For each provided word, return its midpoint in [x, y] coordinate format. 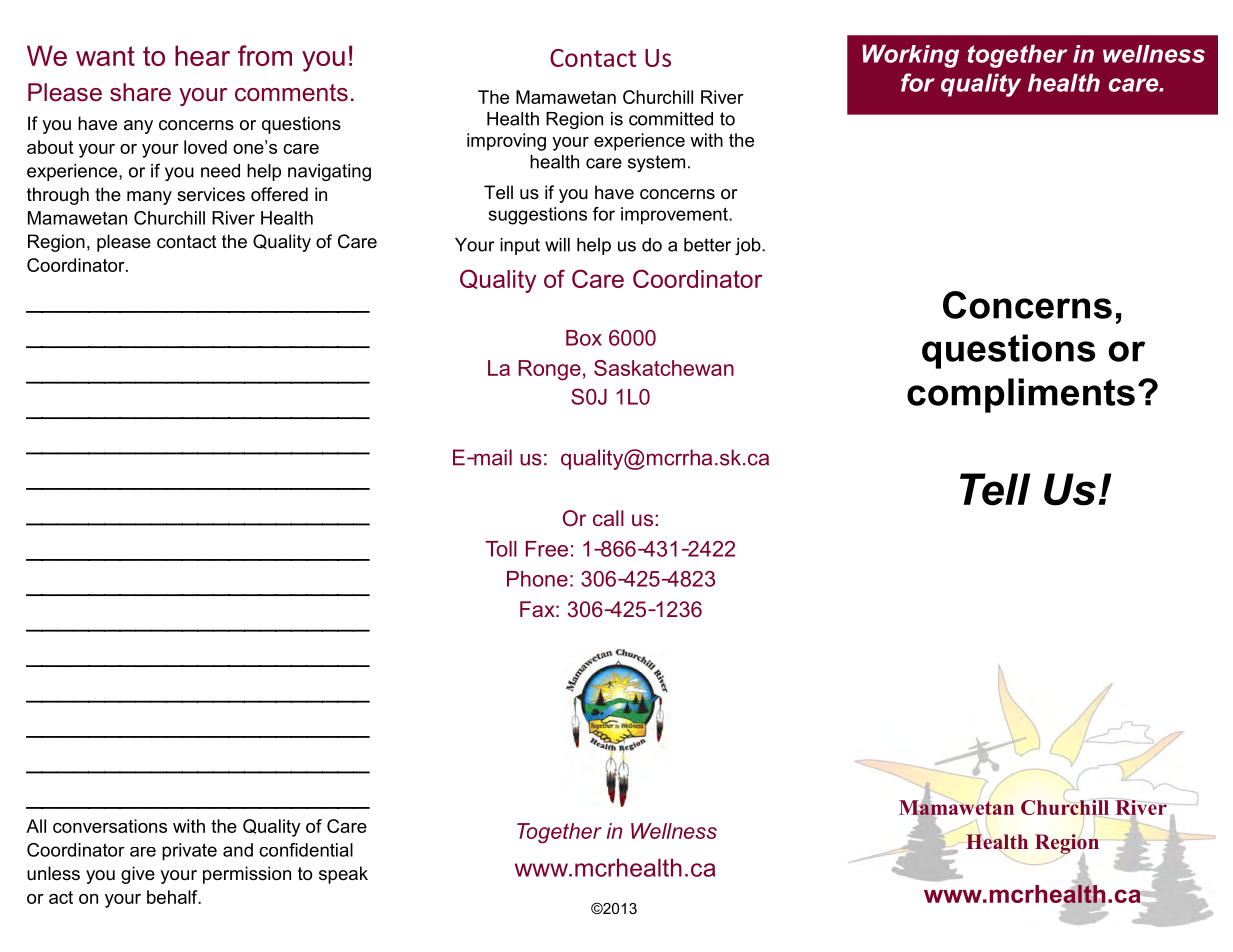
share [140, 92]
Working [910, 56]
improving [506, 142]
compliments [1021, 395]
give [138, 875]
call [608, 518]
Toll [501, 549]
